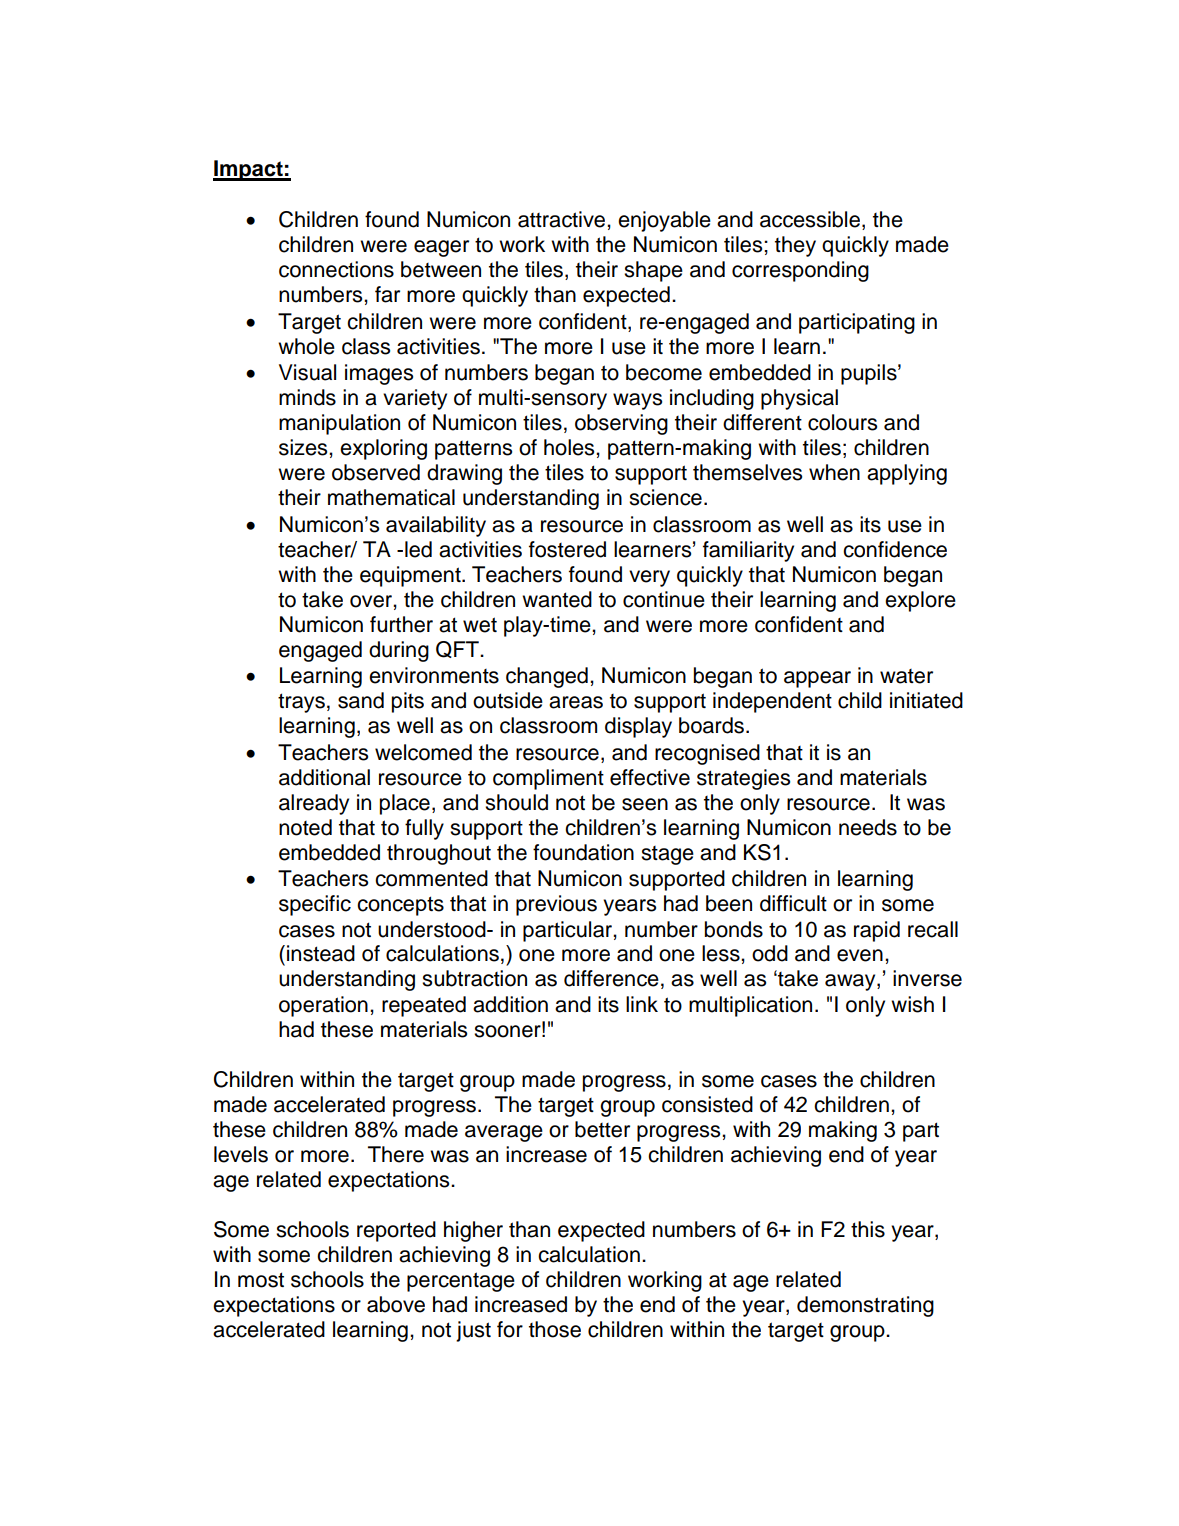  I want to click on most, so click(261, 1280).
